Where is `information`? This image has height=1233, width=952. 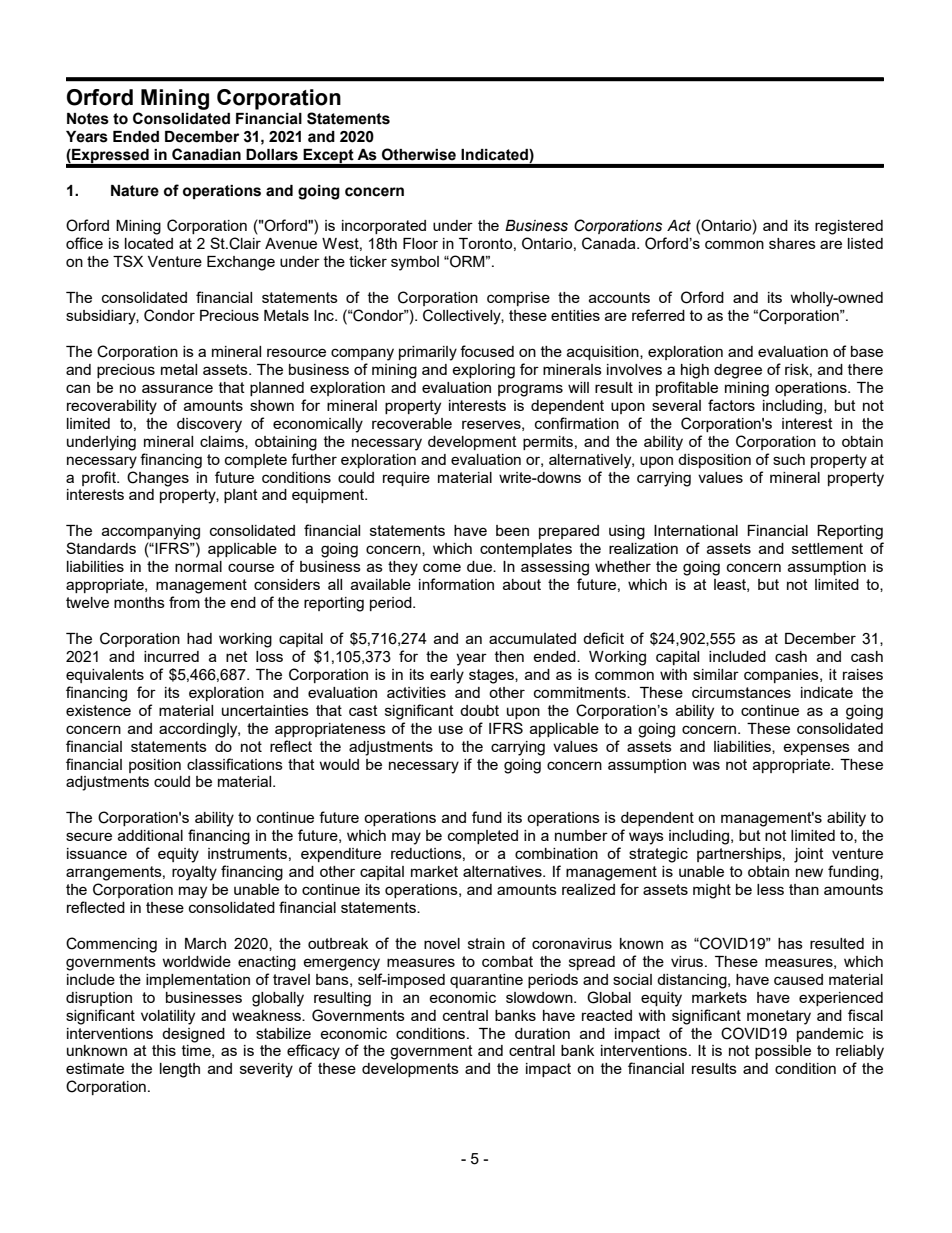
information is located at coordinates (456, 584).
